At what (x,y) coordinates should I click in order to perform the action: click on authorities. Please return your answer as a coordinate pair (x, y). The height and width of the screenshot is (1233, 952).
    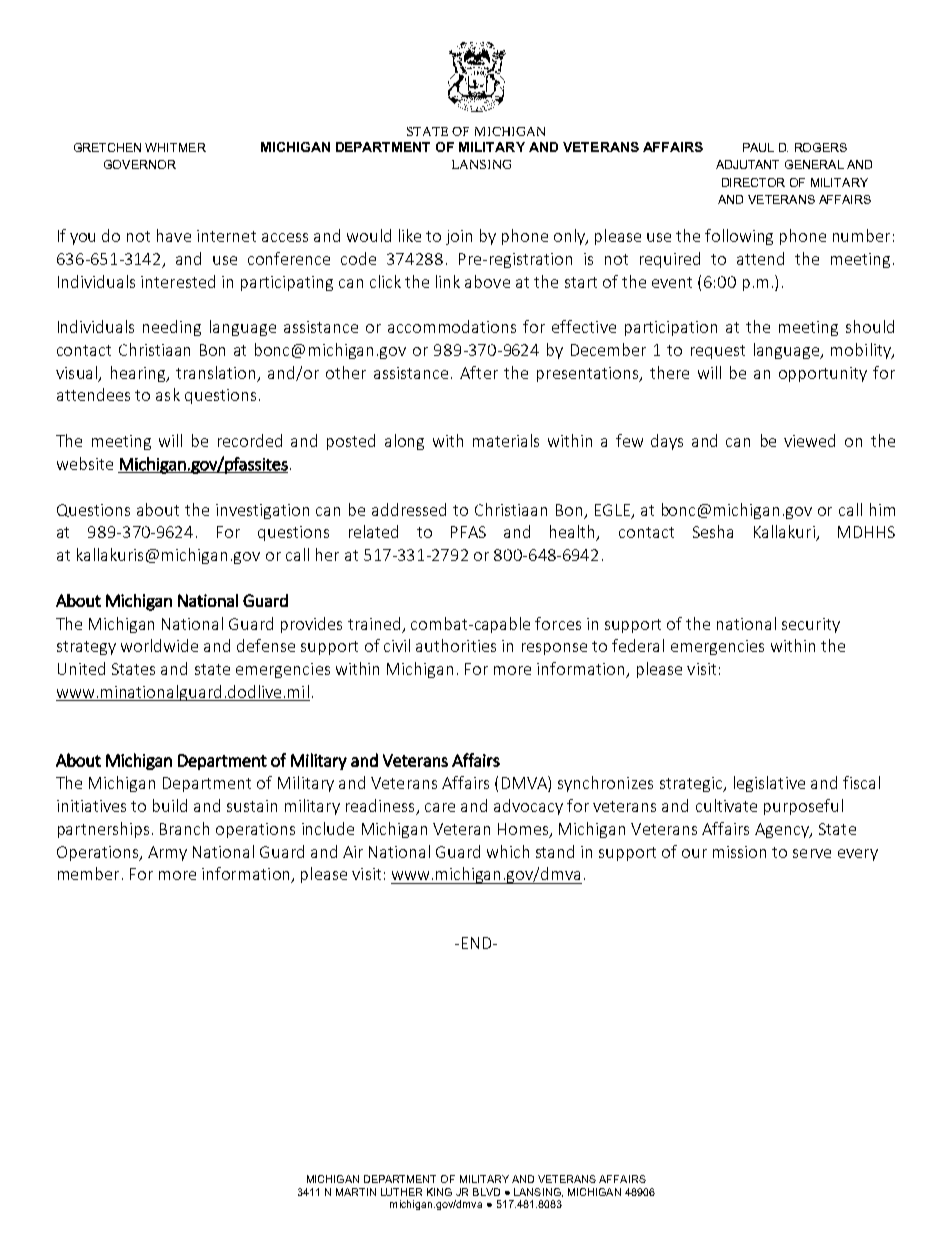
    Looking at the image, I should click on (456, 645).
